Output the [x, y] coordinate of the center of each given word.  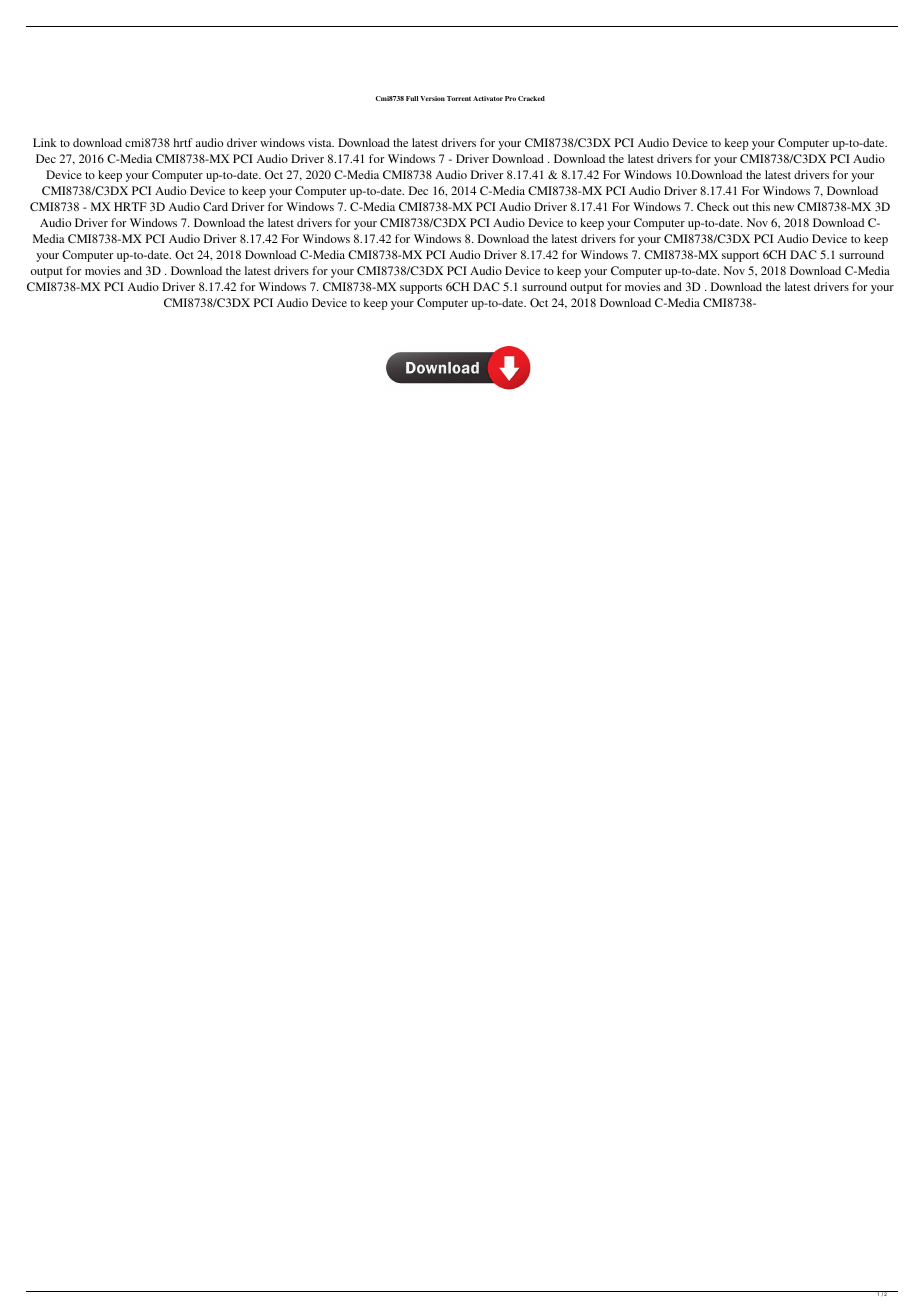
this [761, 206]
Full [412, 98]
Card [215, 206]
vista [321, 142]
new [784, 208]
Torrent [459, 98]
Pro [510, 98]
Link [45, 142]
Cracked [531, 98]
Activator [488, 98]
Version [432, 98]
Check [713, 206]
